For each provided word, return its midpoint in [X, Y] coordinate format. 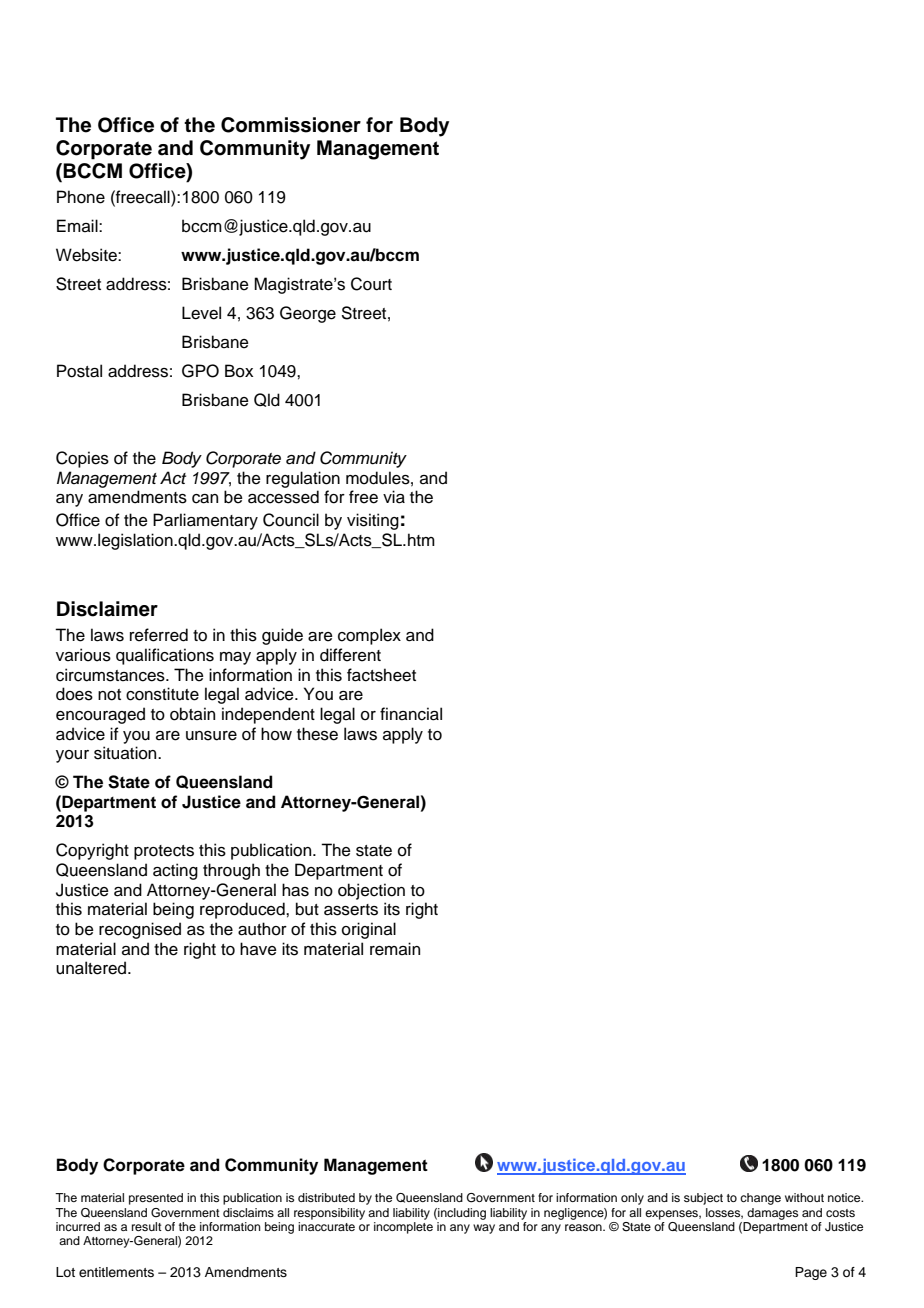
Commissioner [291, 125]
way [484, 1229]
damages [772, 1214]
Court [371, 284]
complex [369, 636]
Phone [81, 197]
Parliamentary [205, 521]
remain [395, 949]
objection [371, 891]
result [147, 1226]
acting [175, 871]
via [394, 497]
